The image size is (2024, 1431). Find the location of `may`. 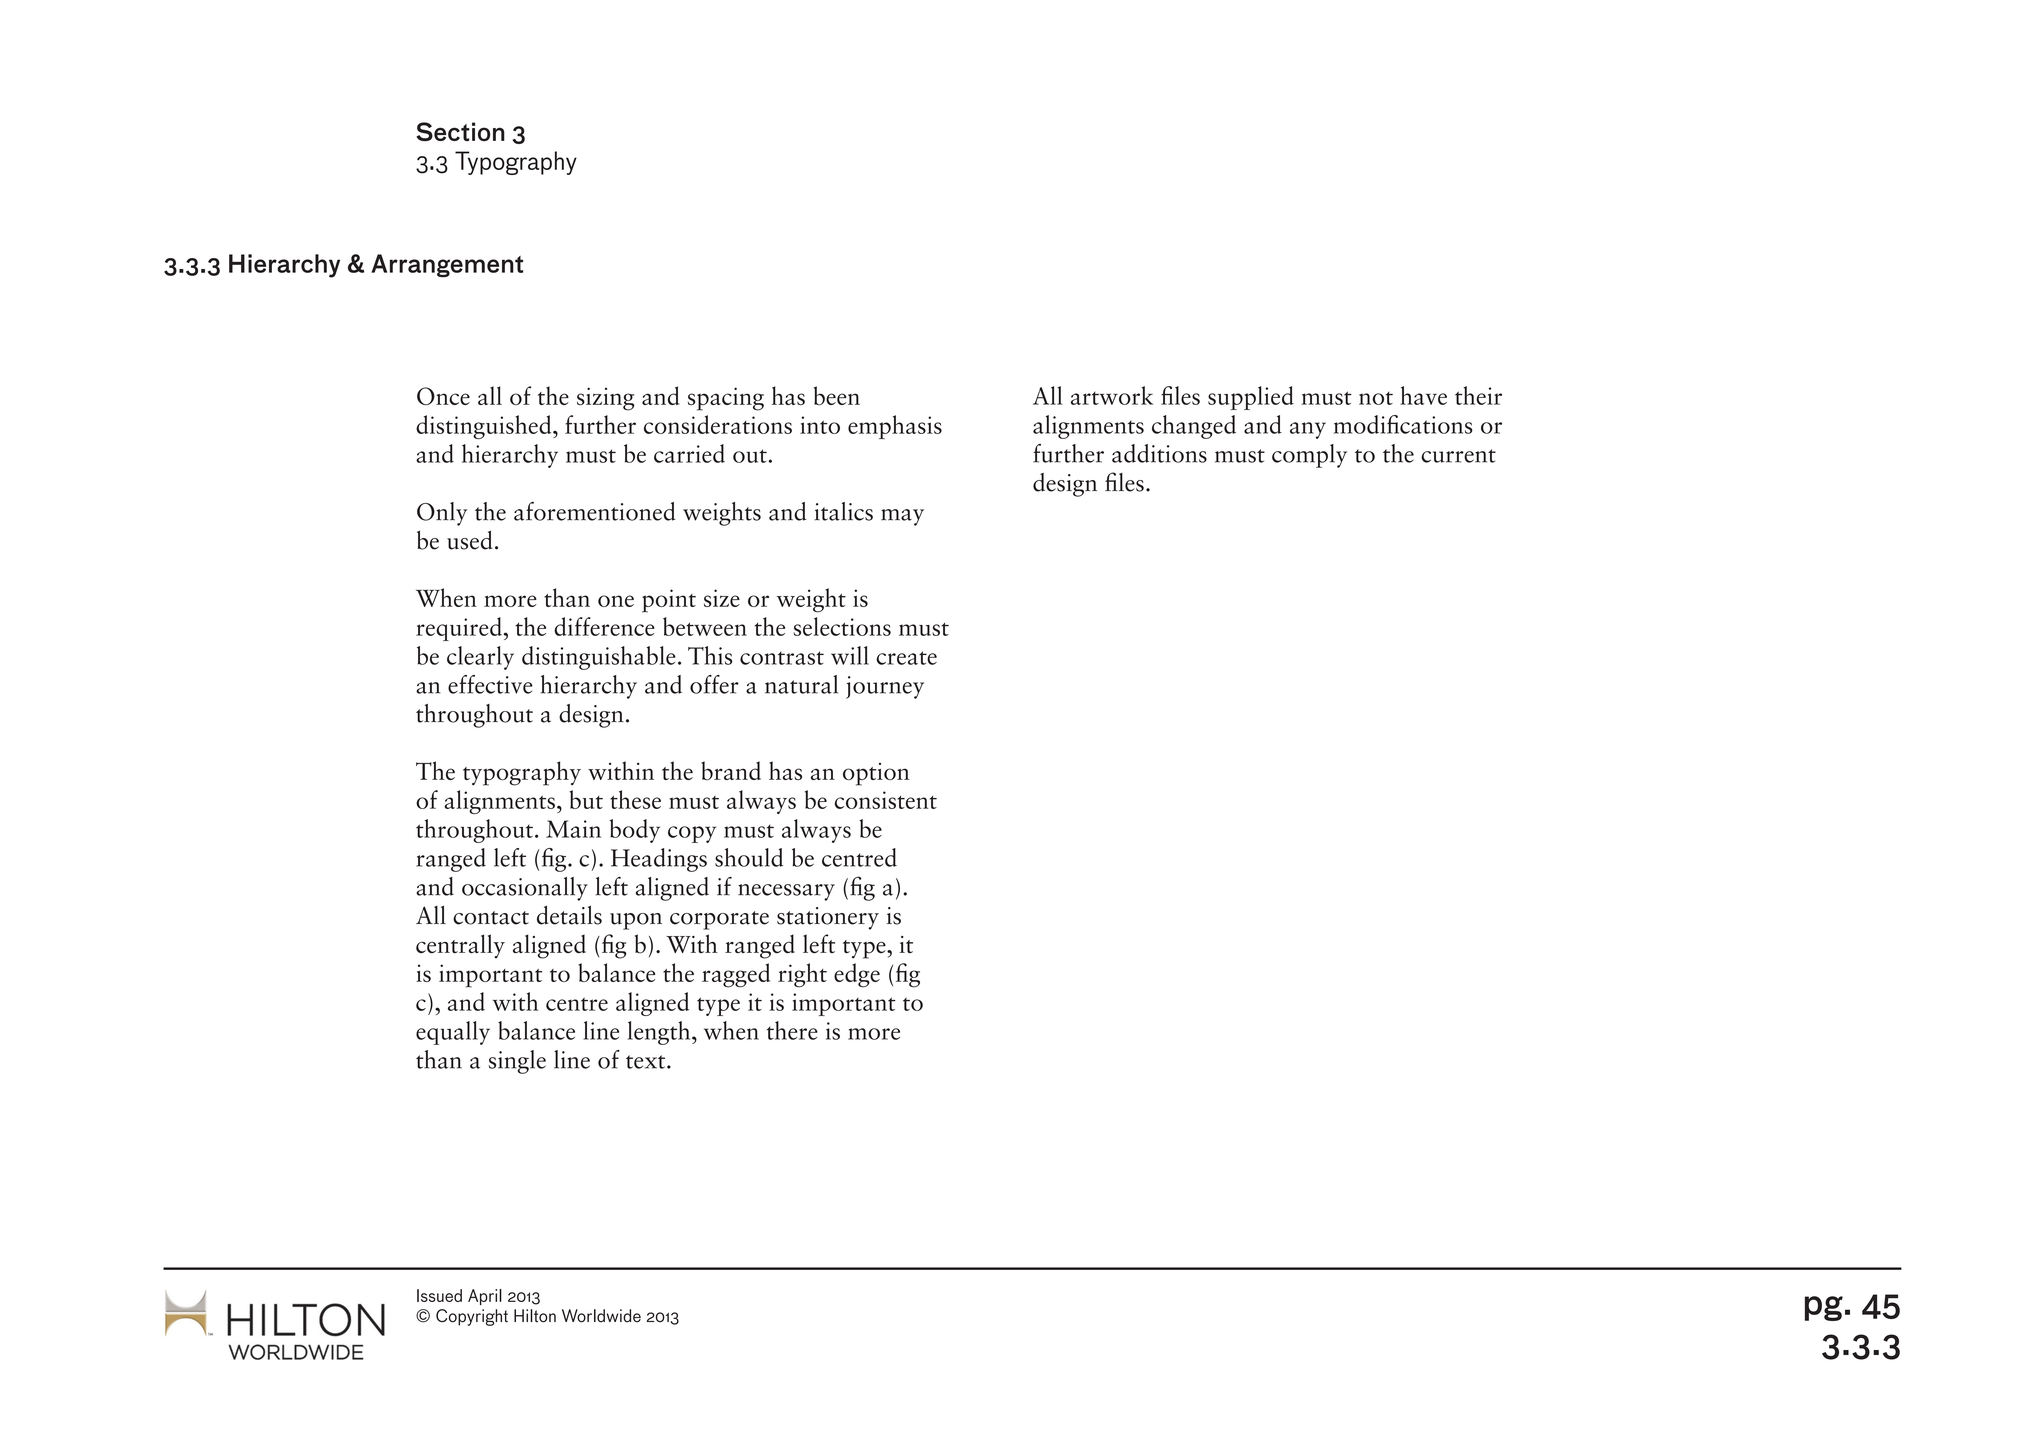

may is located at coordinates (902, 517).
